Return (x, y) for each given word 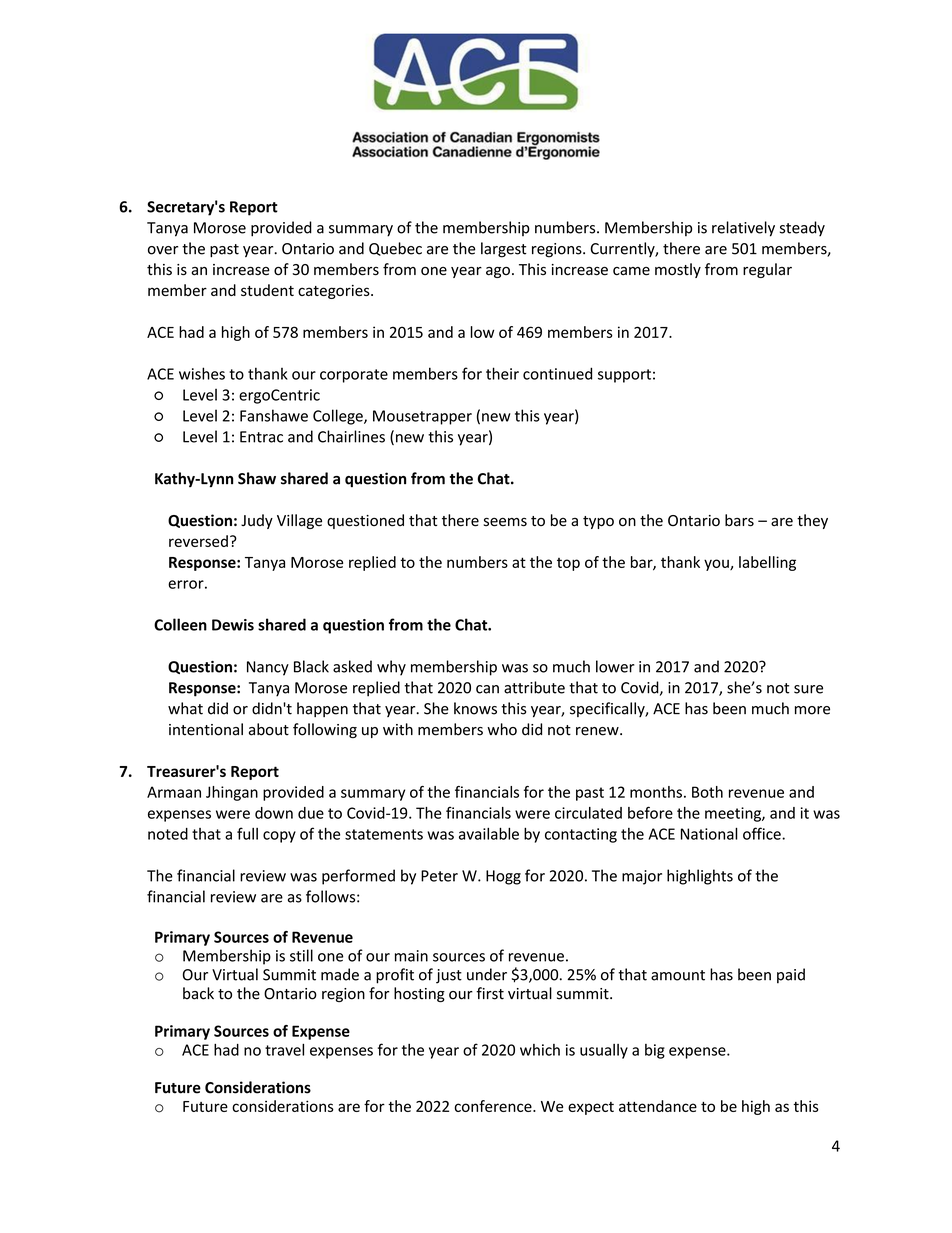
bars (739, 520)
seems (505, 522)
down (274, 813)
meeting (734, 814)
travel (284, 1049)
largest (504, 250)
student (267, 290)
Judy (257, 521)
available (489, 833)
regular (767, 270)
